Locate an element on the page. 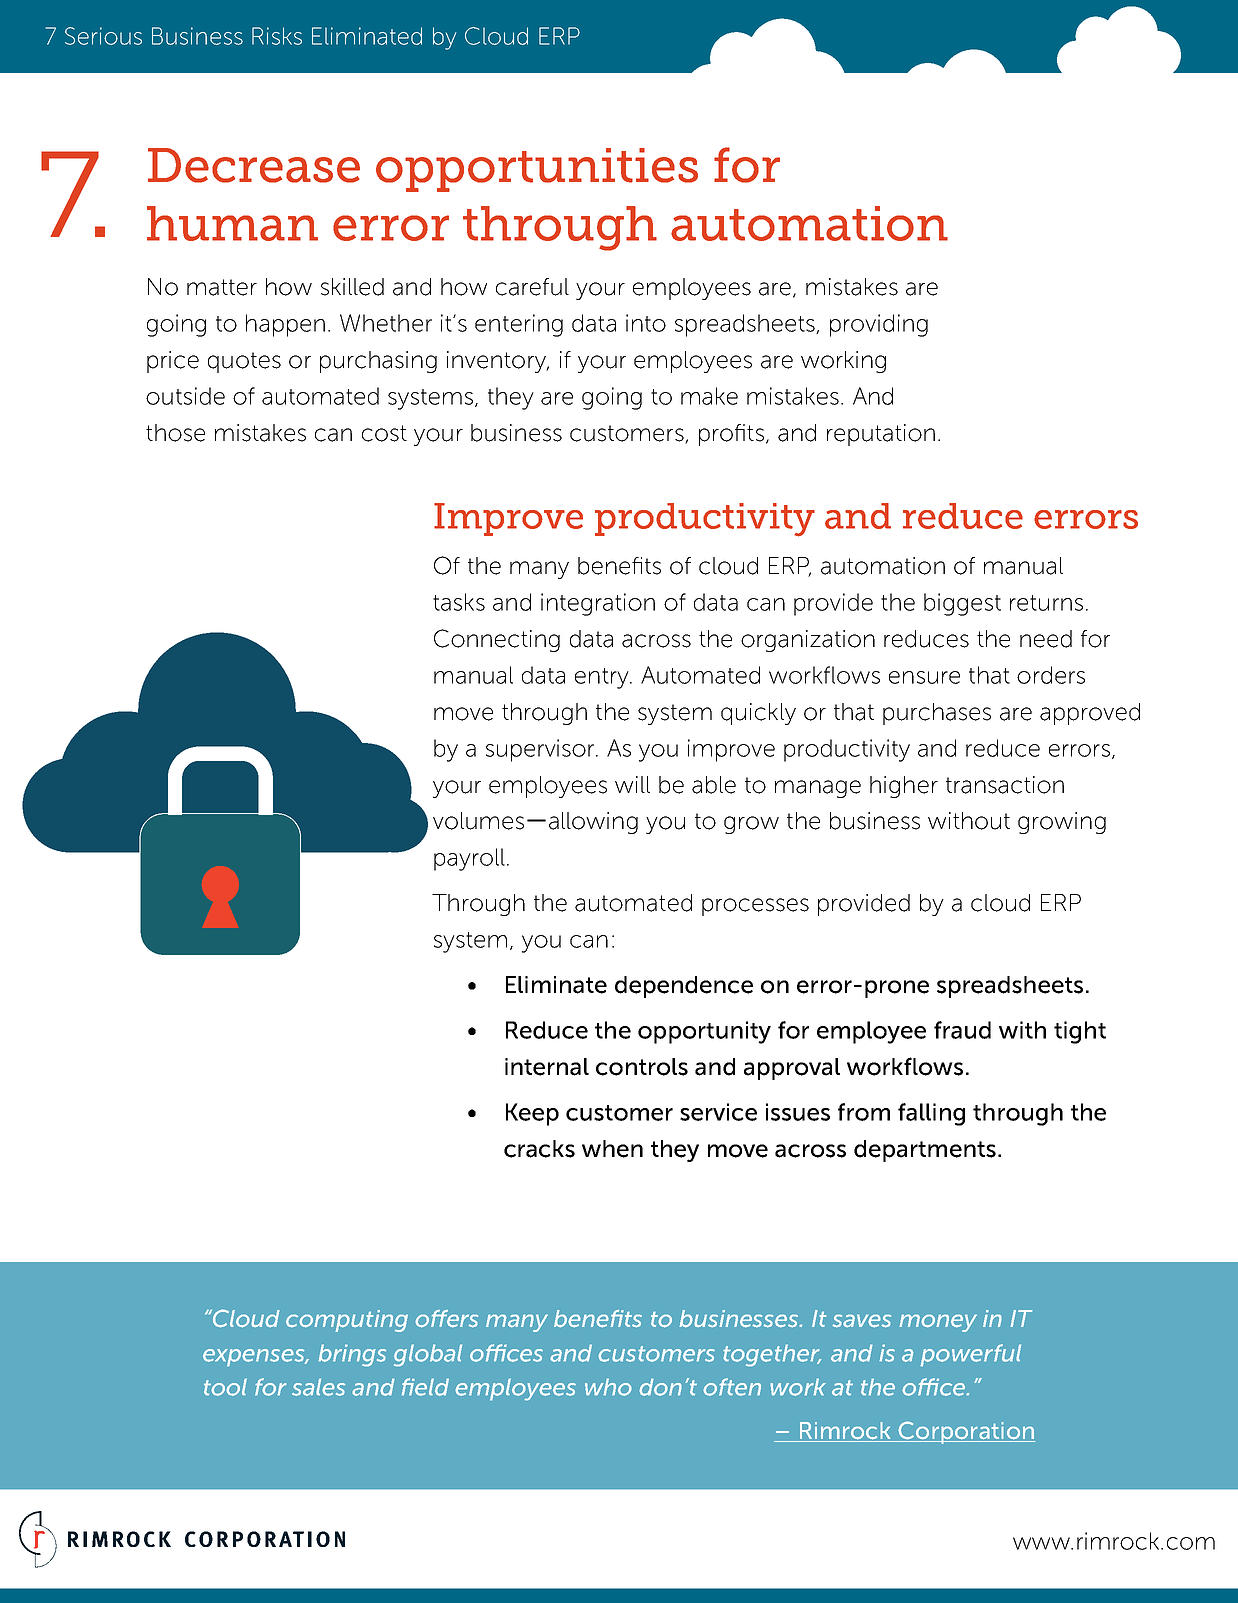 The height and width of the document is (1603, 1238). payroll is located at coordinates (469, 859).
